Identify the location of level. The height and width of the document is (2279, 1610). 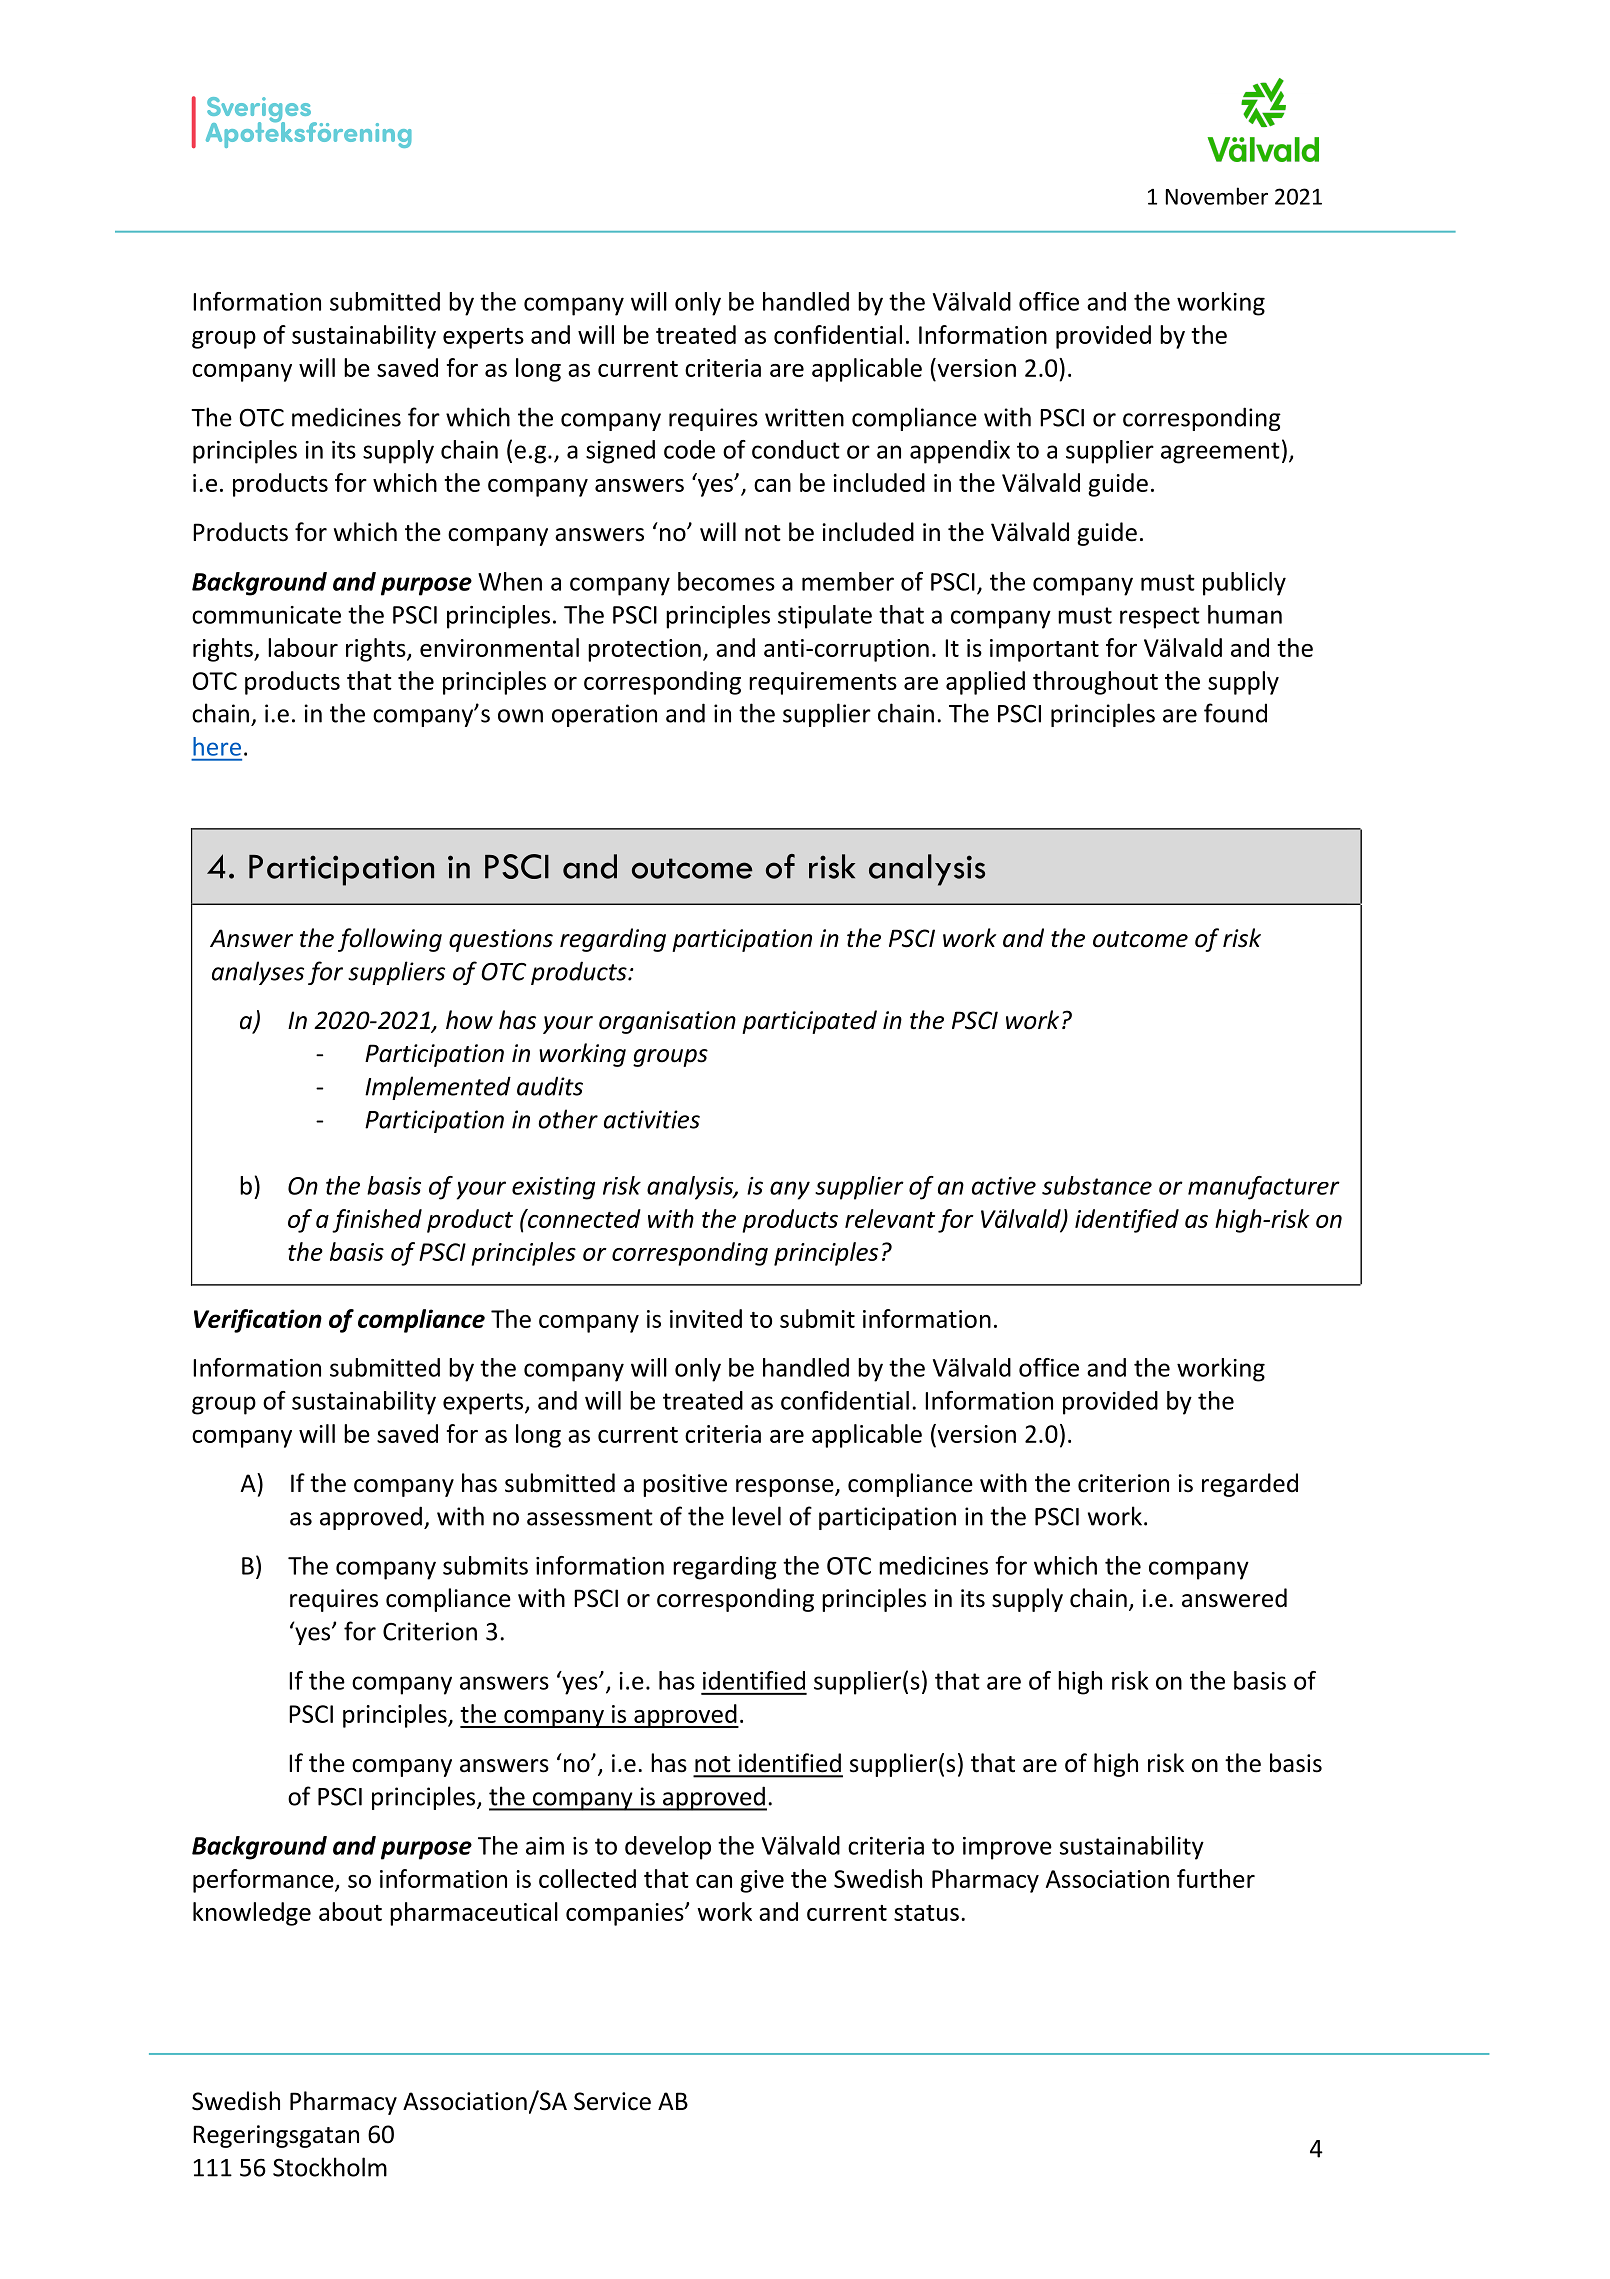
(756, 1516).
